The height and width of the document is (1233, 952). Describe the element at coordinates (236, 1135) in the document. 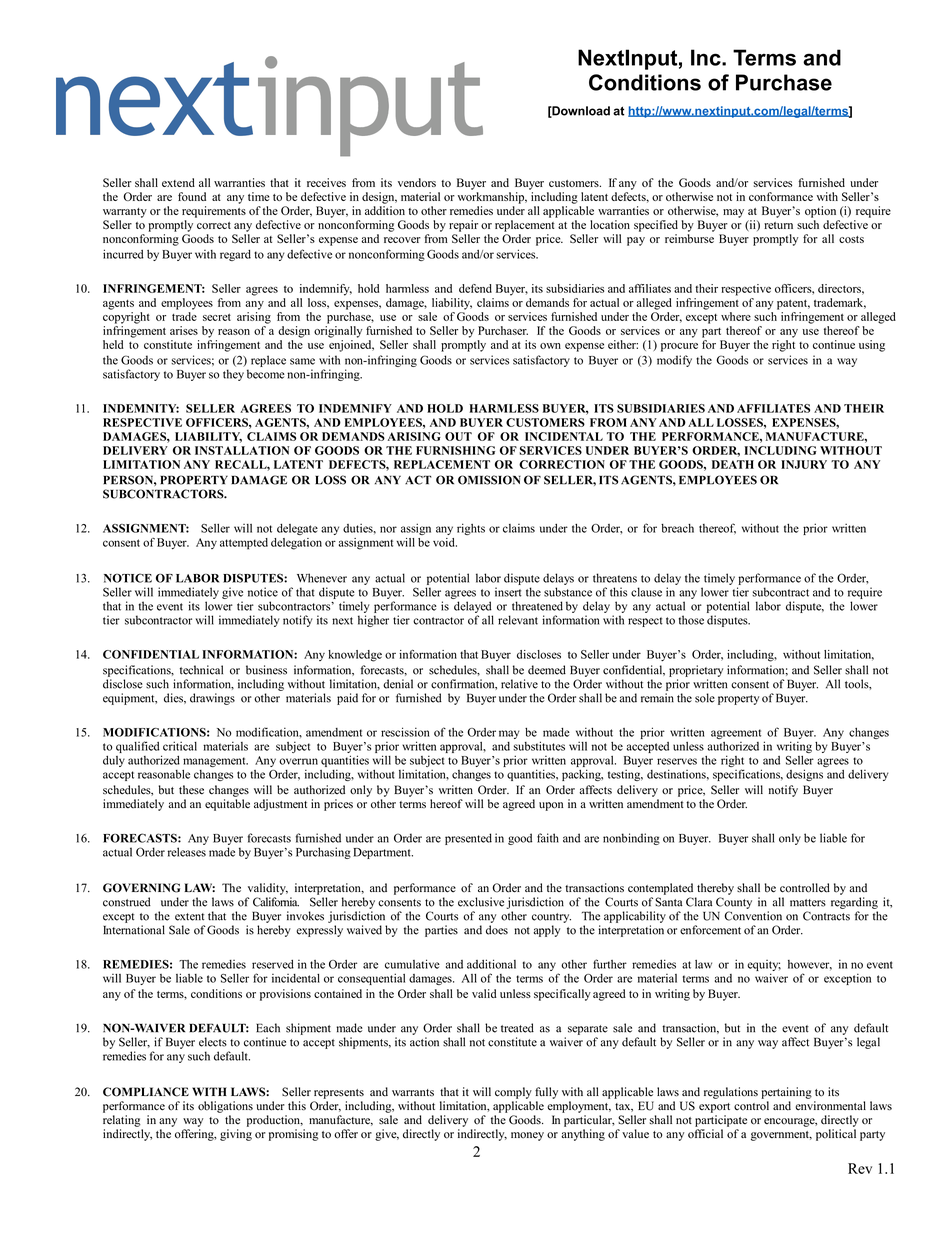

I see `giving` at that location.
